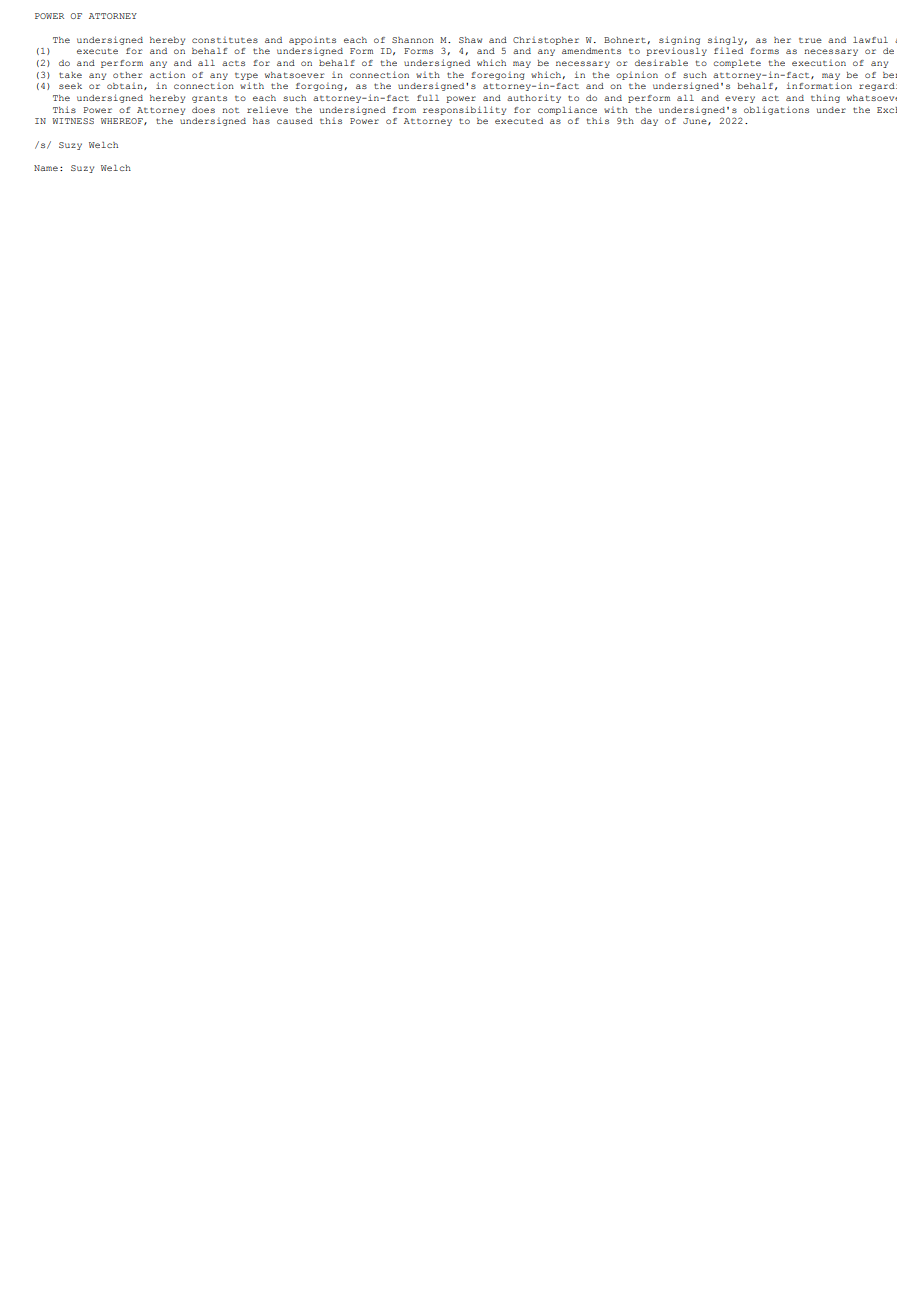 This image has width=924, height=1308. Describe the element at coordinates (810, 40) in the image. I see `true` at that location.
